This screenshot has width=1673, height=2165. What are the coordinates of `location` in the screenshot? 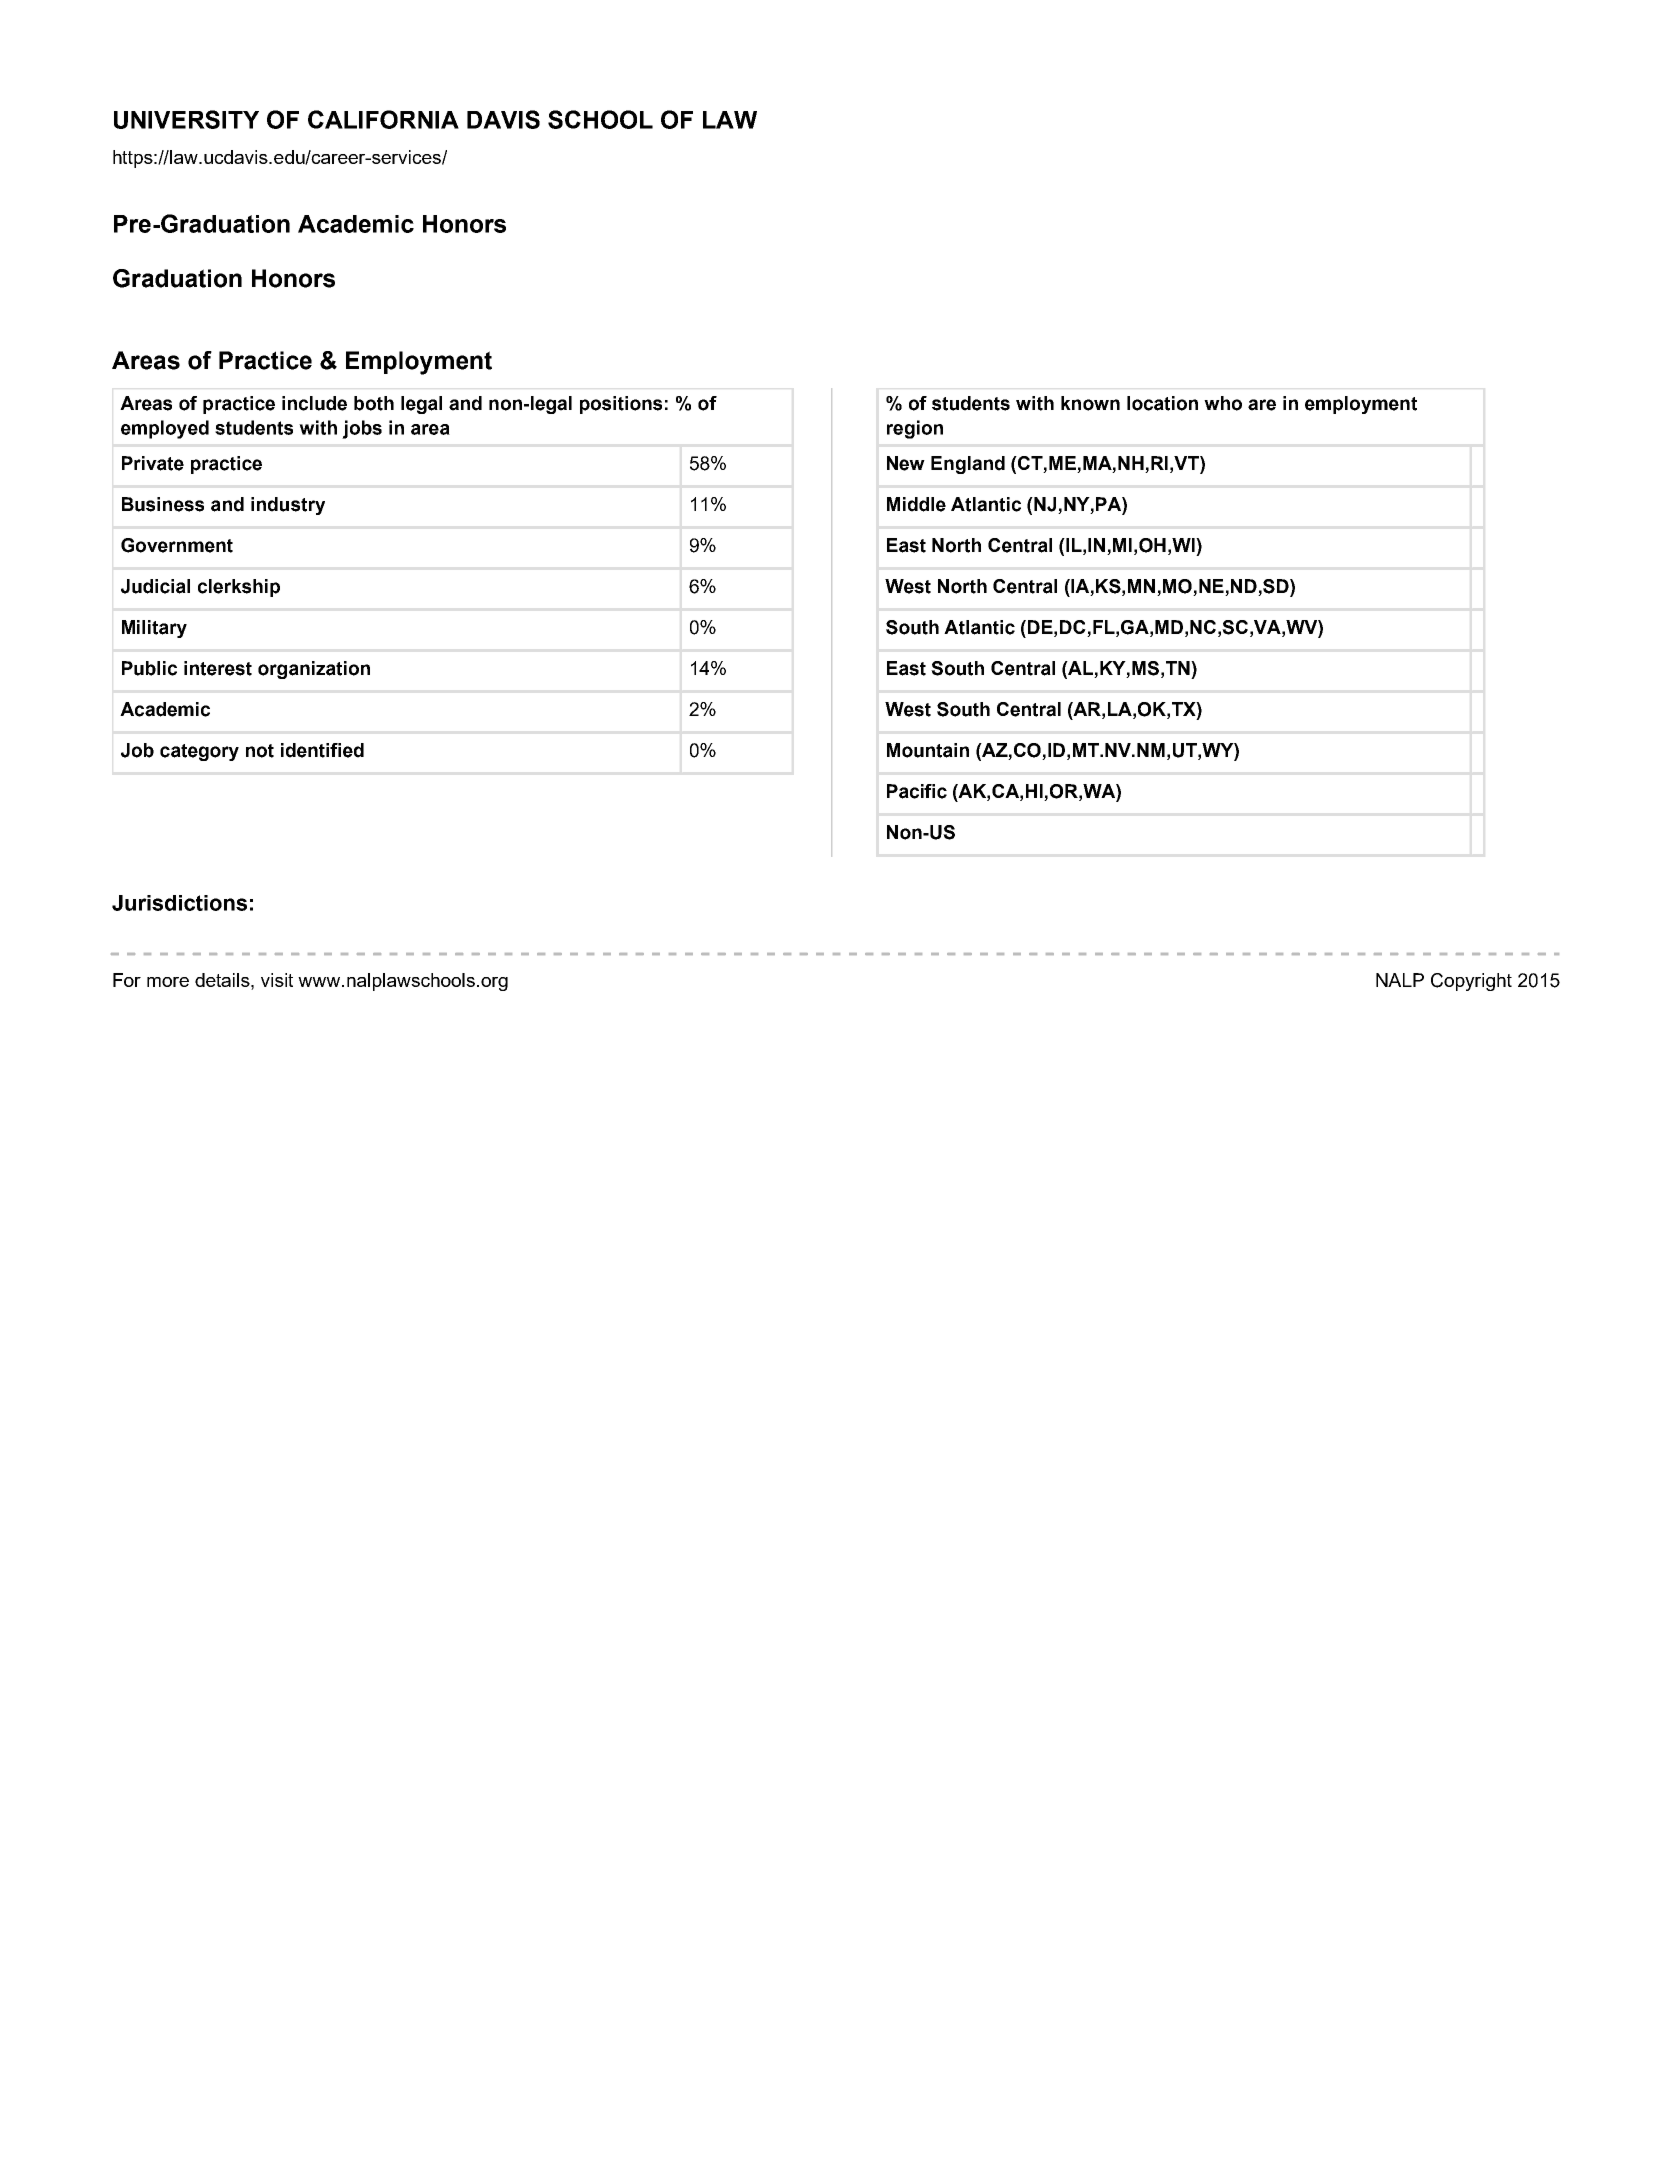 It's located at (1162, 403).
